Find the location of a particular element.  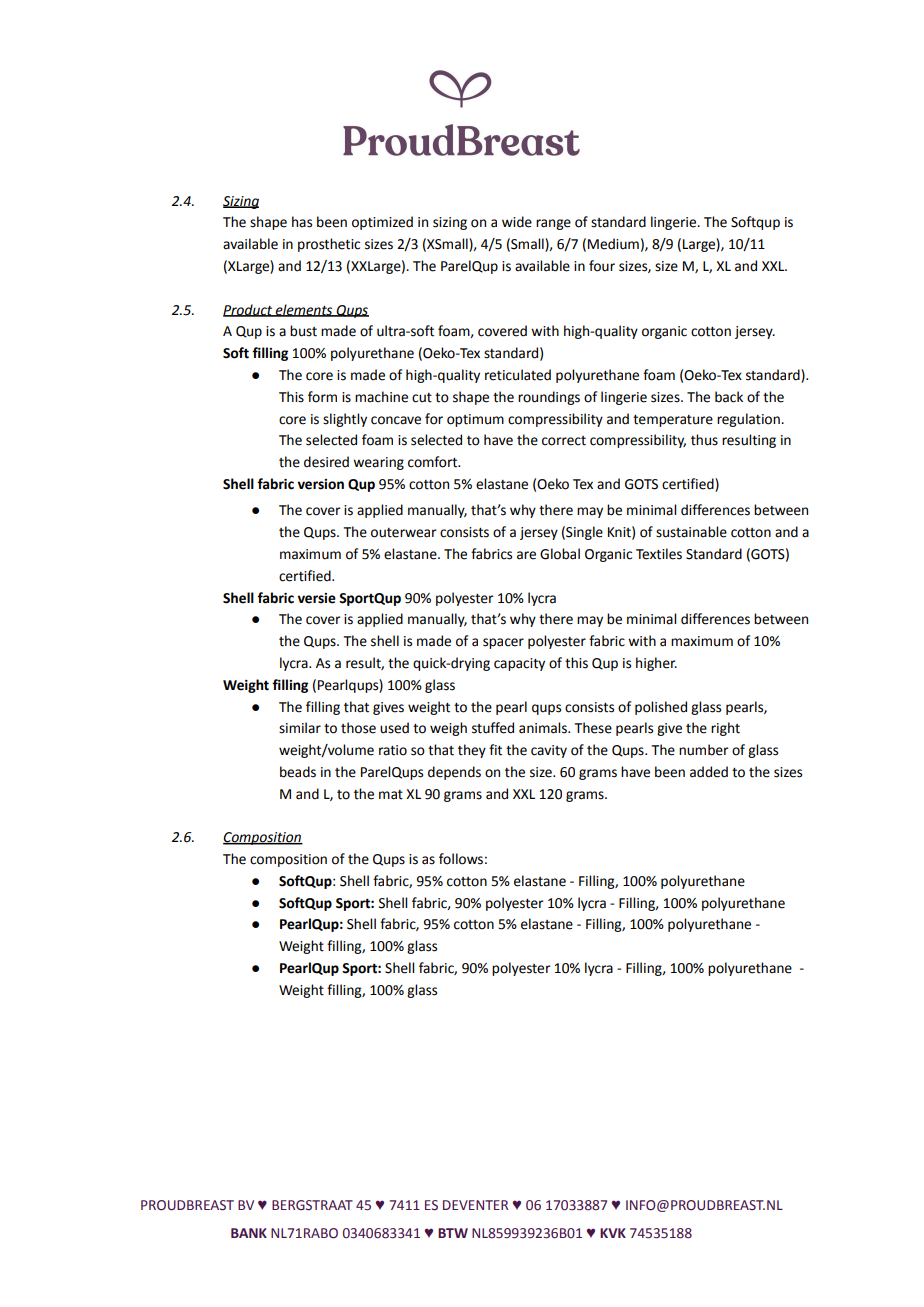

similar is located at coordinates (300, 728).
